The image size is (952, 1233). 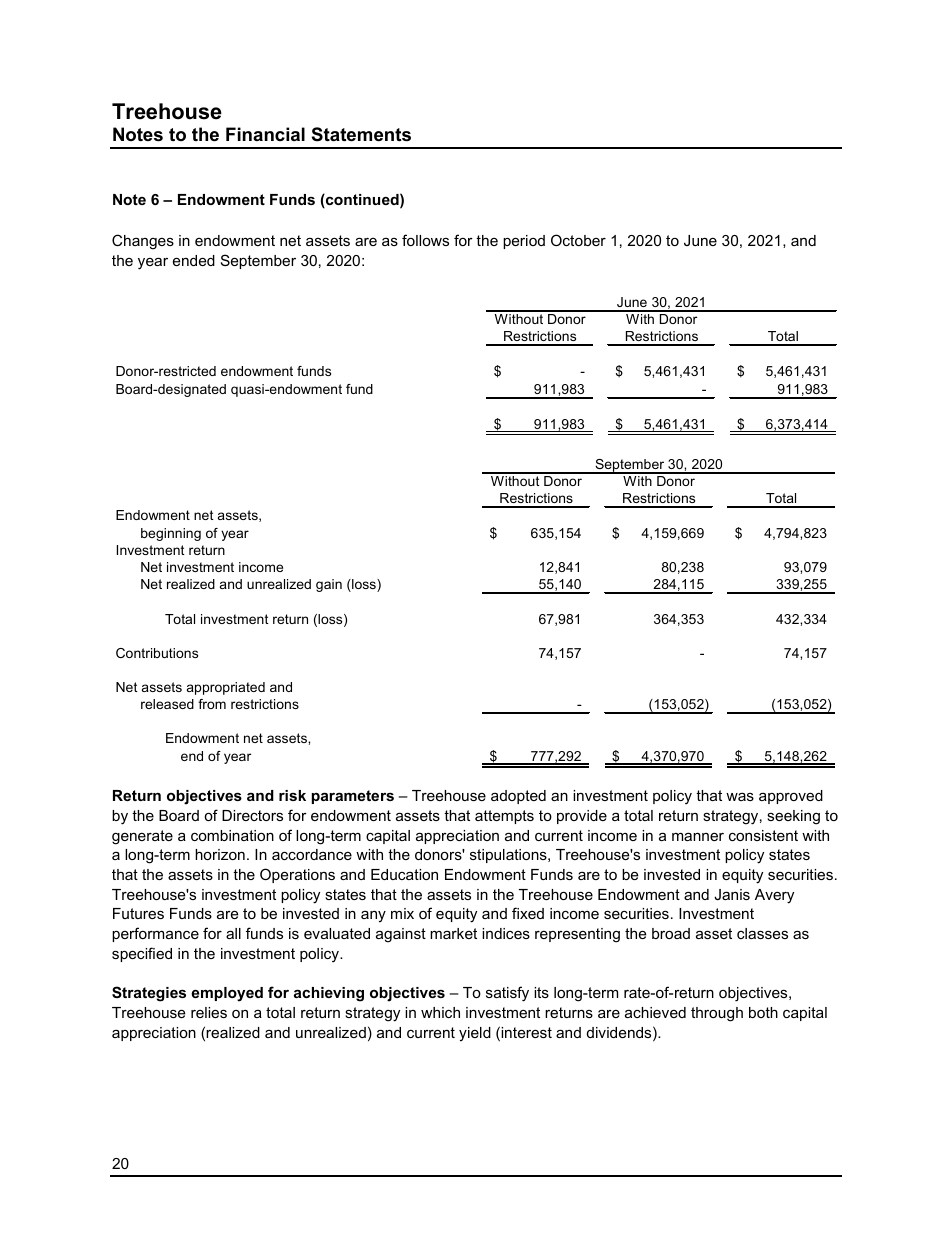 What do you see at coordinates (212, 704) in the page?
I see `from` at bounding box center [212, 704].
